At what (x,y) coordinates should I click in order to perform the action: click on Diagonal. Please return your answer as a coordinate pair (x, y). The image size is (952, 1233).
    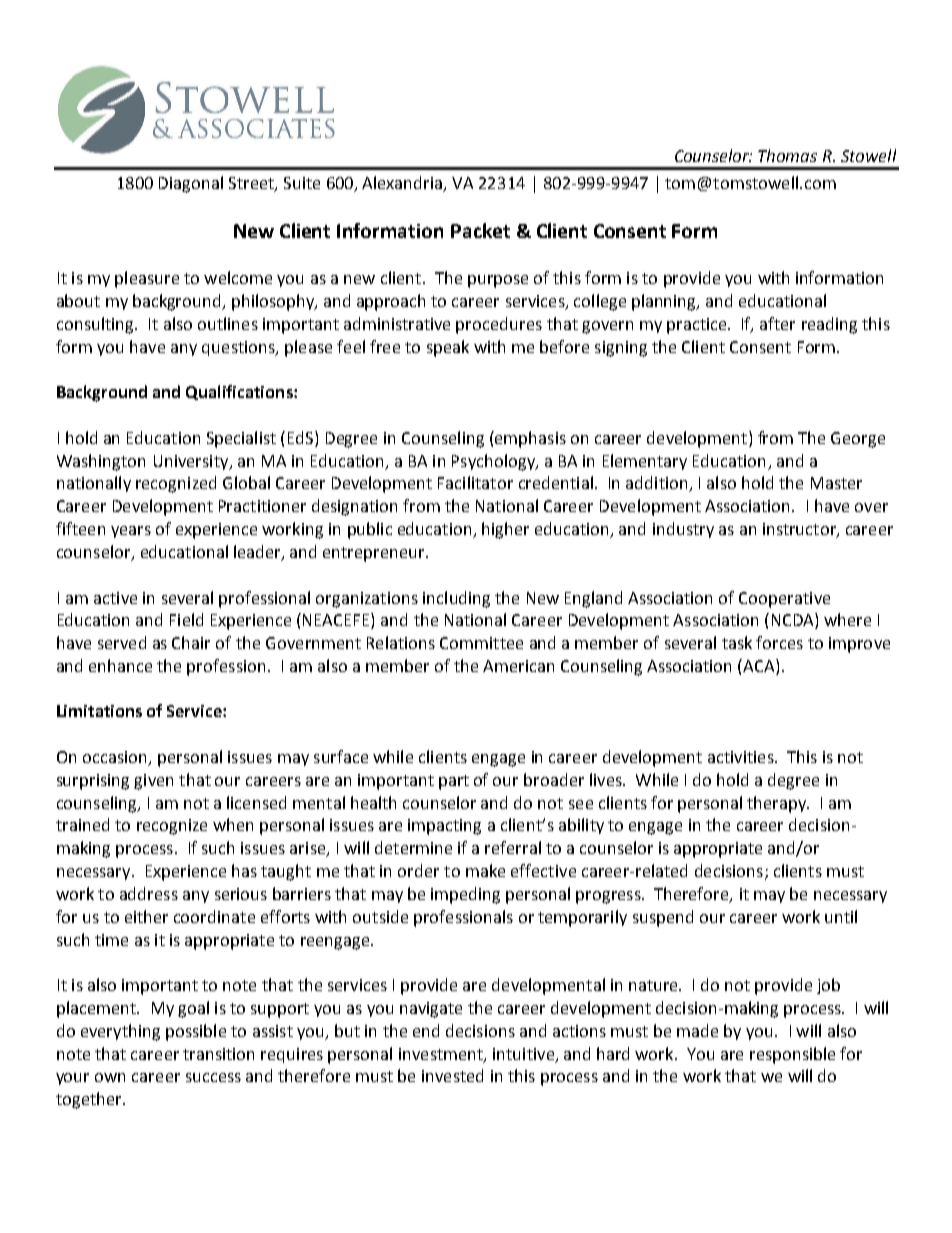
    Looking at the image, I should click on (191, 184).
